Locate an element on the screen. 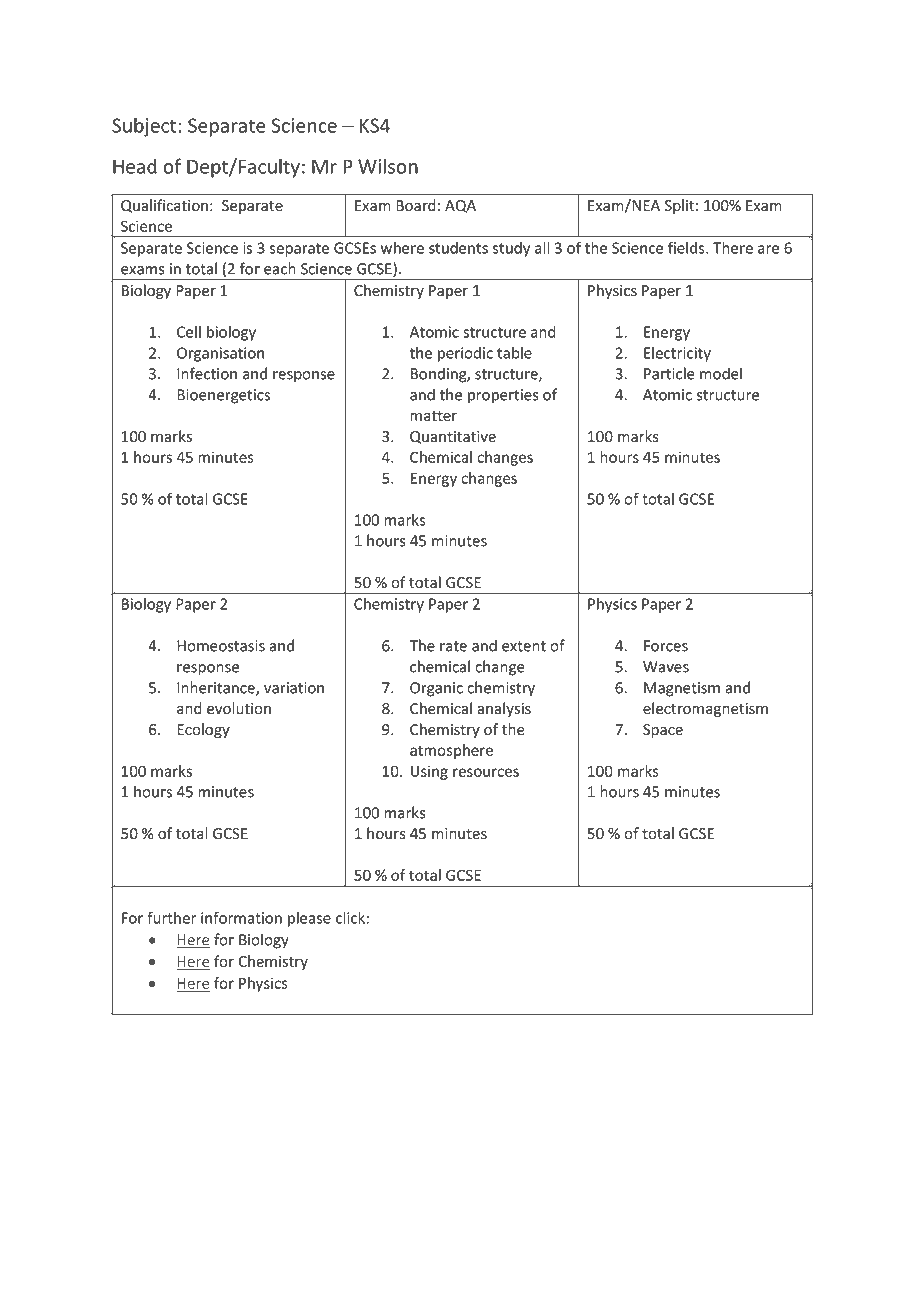 The image size is (924, 1308). Subject is located at coordinates (144, 127).
